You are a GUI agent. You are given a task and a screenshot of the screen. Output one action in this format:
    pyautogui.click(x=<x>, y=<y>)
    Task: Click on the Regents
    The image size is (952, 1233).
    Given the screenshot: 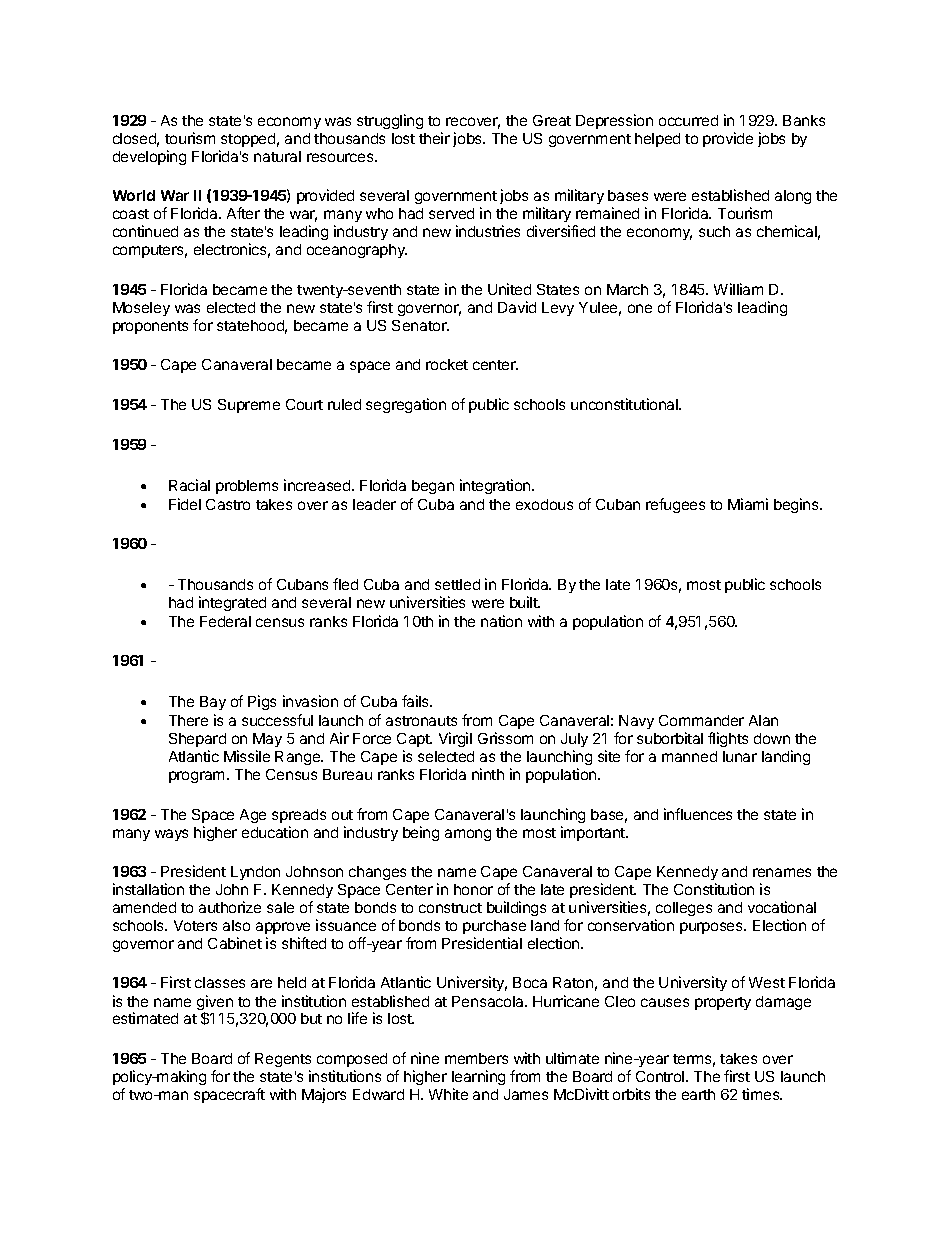 What is the action you would take?
    pyautogui.click(x=283, y=1060)
